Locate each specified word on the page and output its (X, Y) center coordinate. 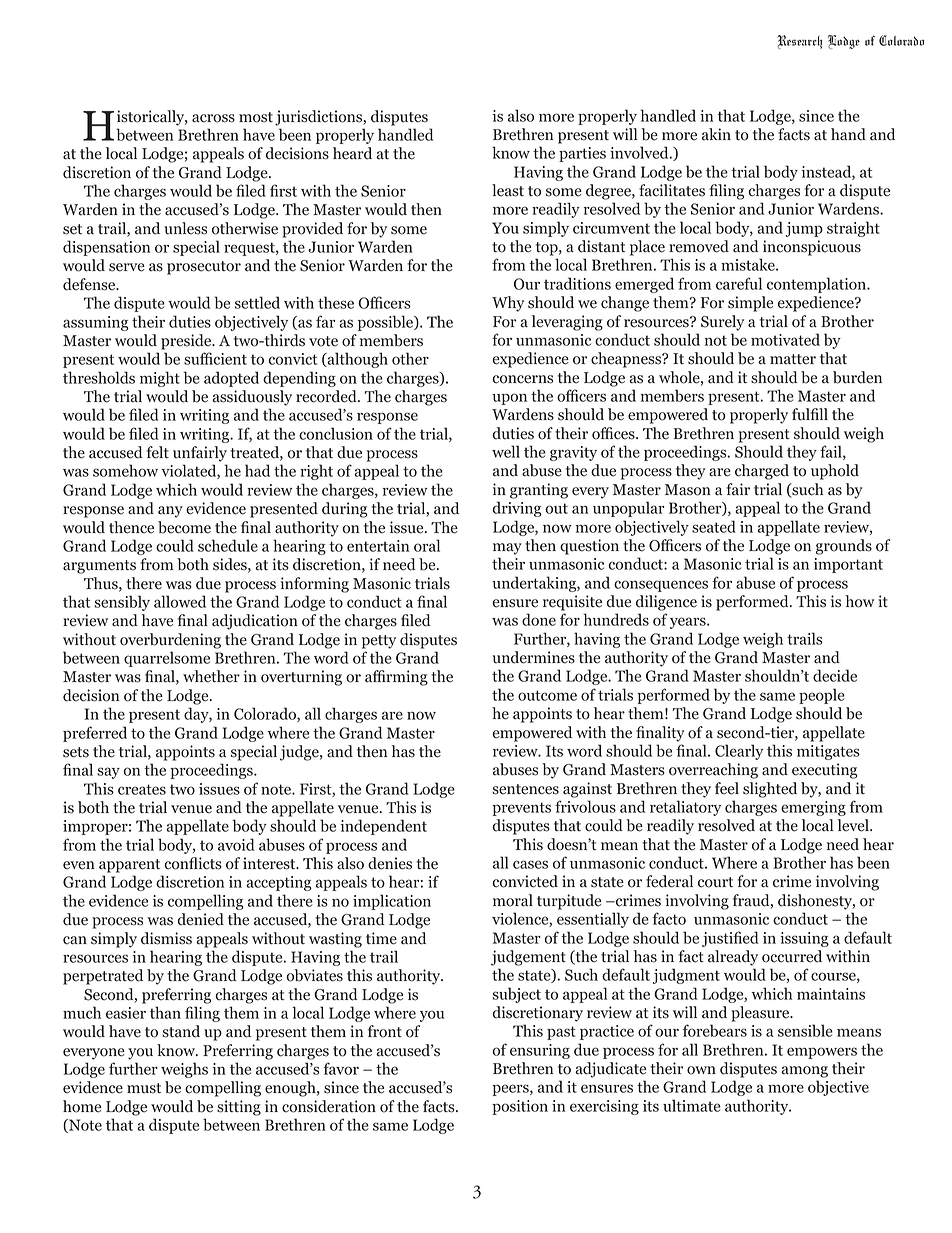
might (160, 379)
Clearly (739, 752)
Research (799, 42)
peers (511, 1090)
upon (509, 399)
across (213, 118)
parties (582, 154)
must (144, 1088)
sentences (525, 789)
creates (142, 789)
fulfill (810, 414)
